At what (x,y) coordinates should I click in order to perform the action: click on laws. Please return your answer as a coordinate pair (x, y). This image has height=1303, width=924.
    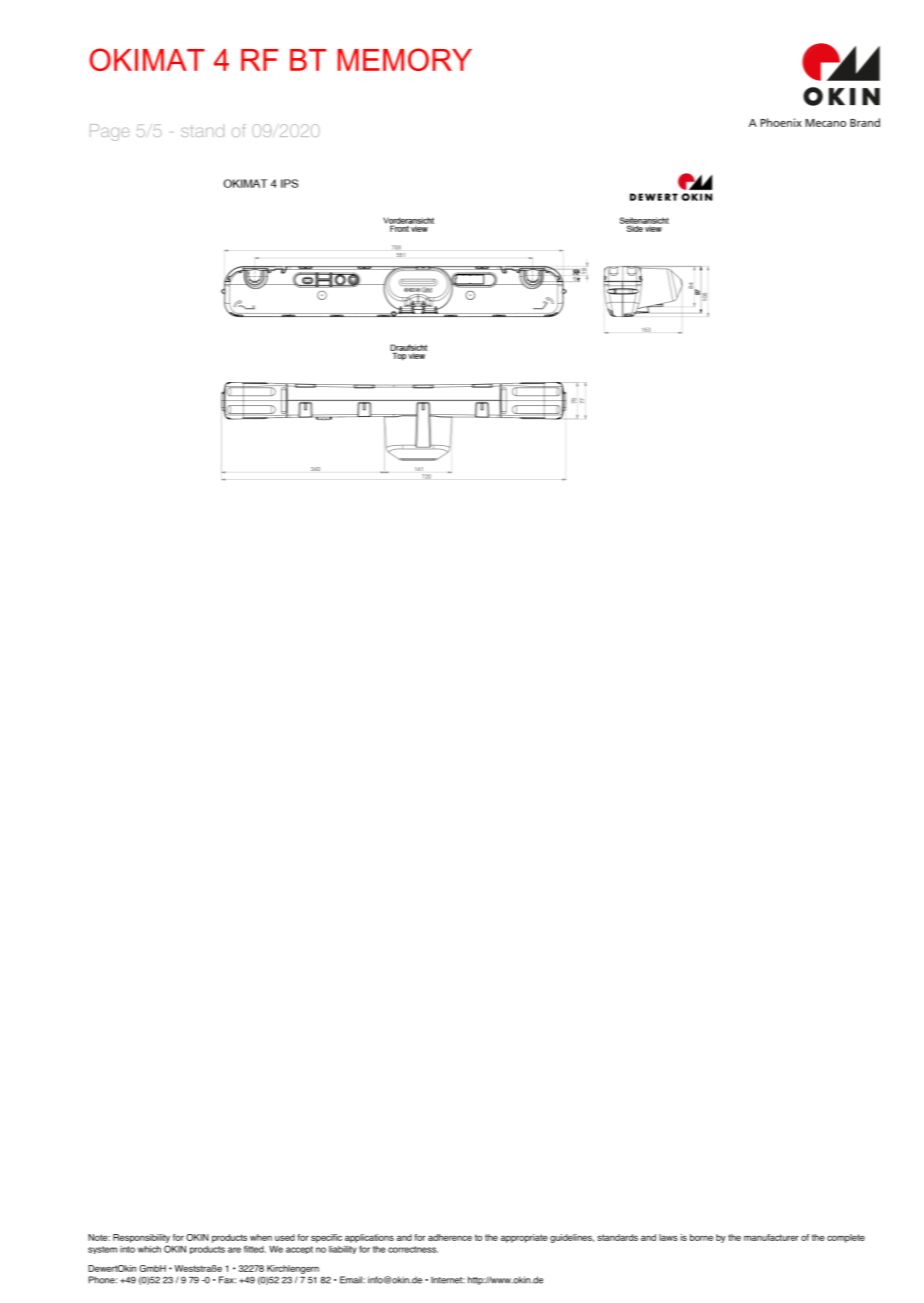
    Looking at the image, I should click on (668, 1237).
